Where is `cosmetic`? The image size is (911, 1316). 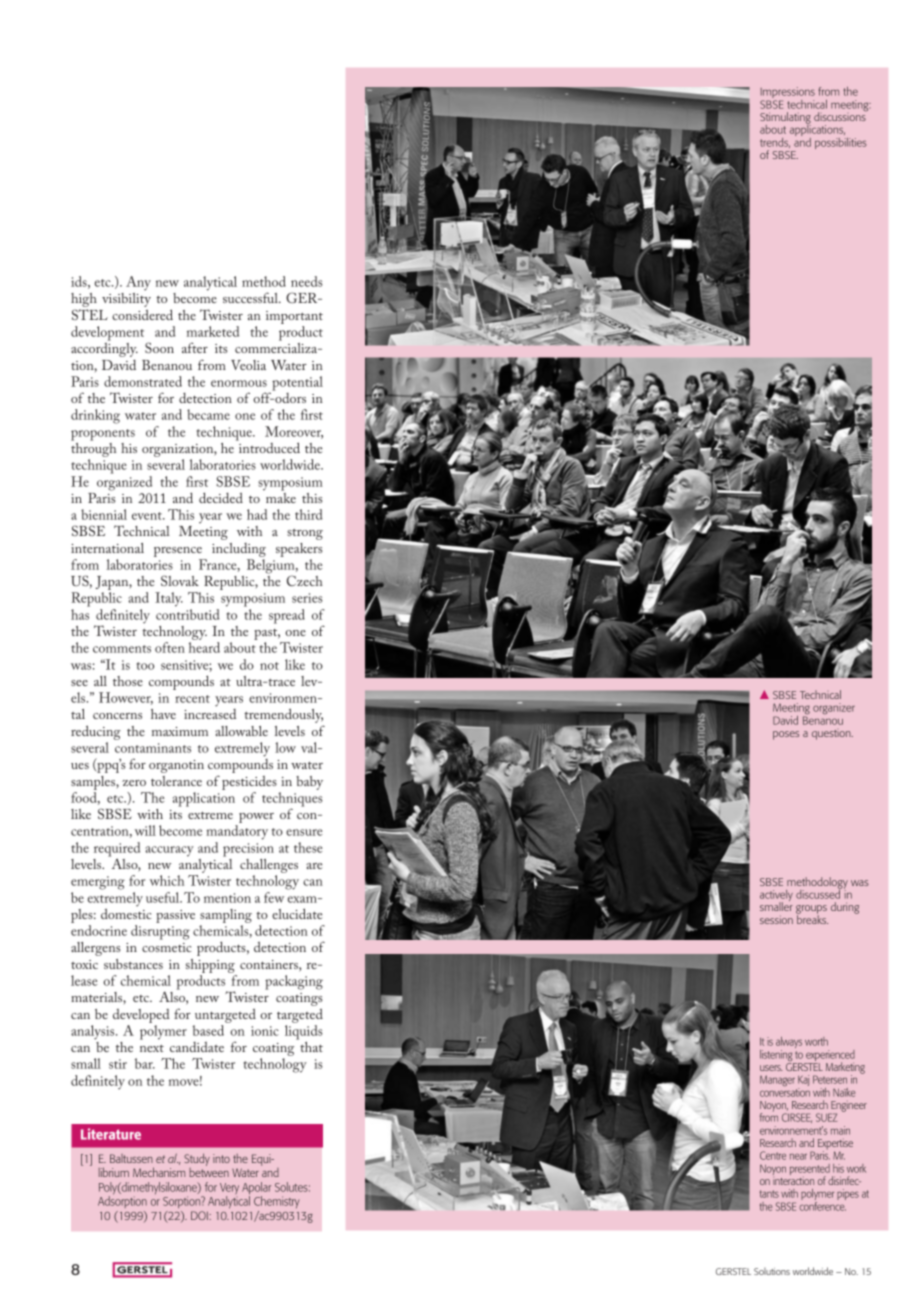 cosmetic is located at coordinates (166, 947).
